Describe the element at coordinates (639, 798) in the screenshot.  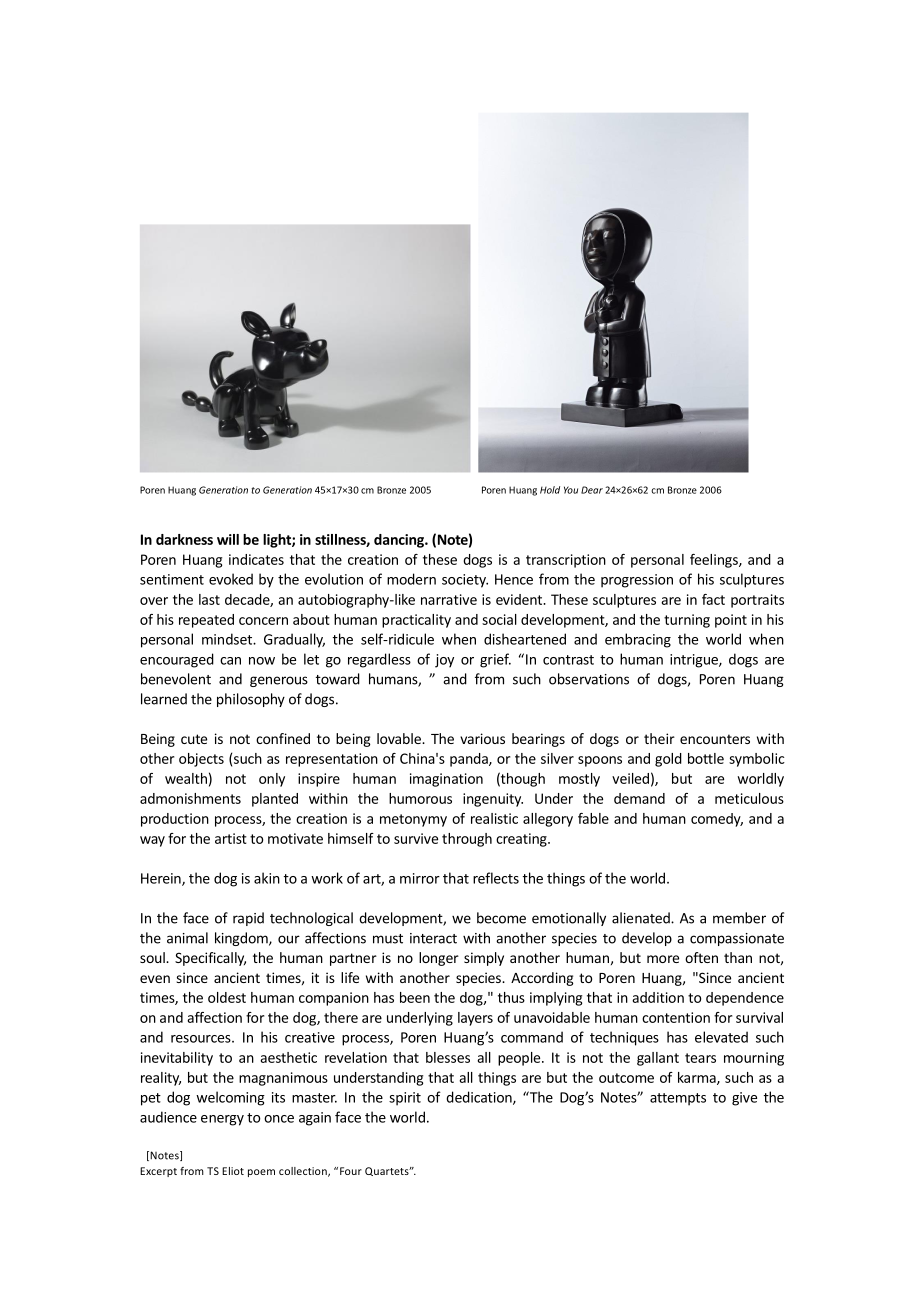
I see `demand` at that location.
